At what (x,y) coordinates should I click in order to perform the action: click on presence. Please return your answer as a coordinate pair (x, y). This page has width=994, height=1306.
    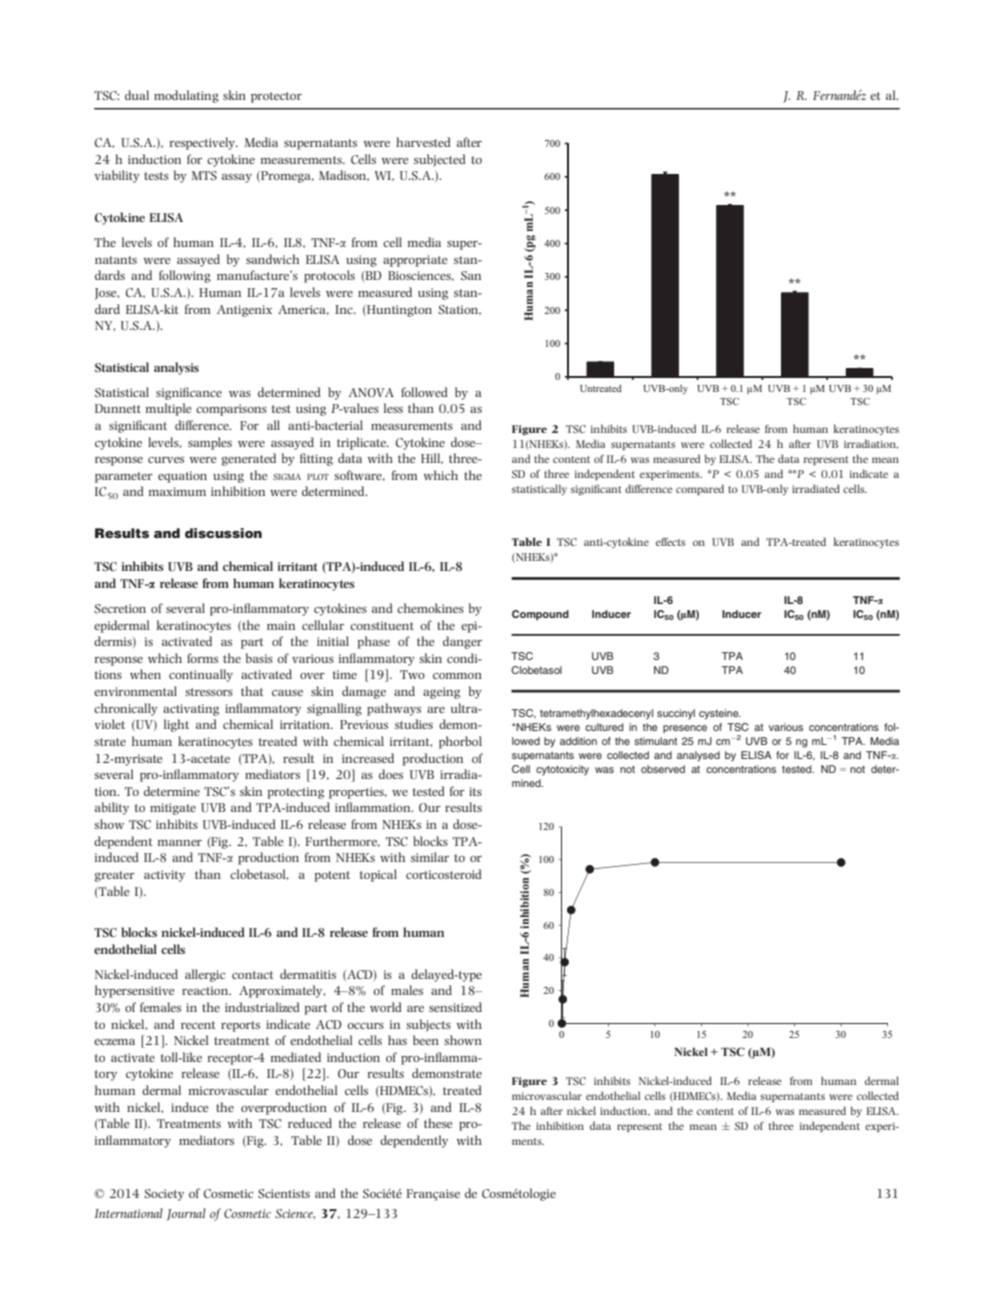
    Looking at the image, I should click on (685, 729).
